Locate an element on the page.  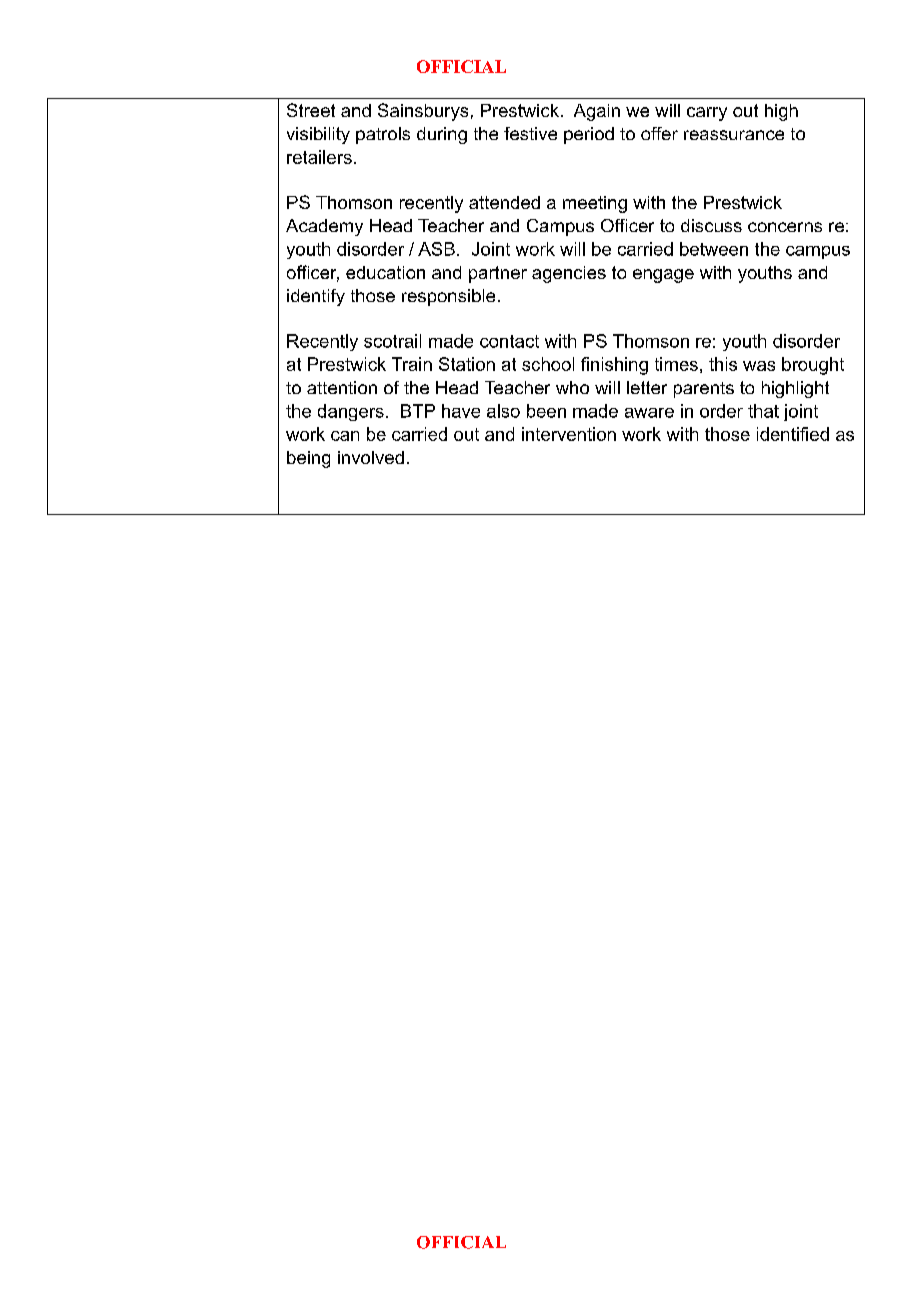
education is located at coordinates (385, 272).
